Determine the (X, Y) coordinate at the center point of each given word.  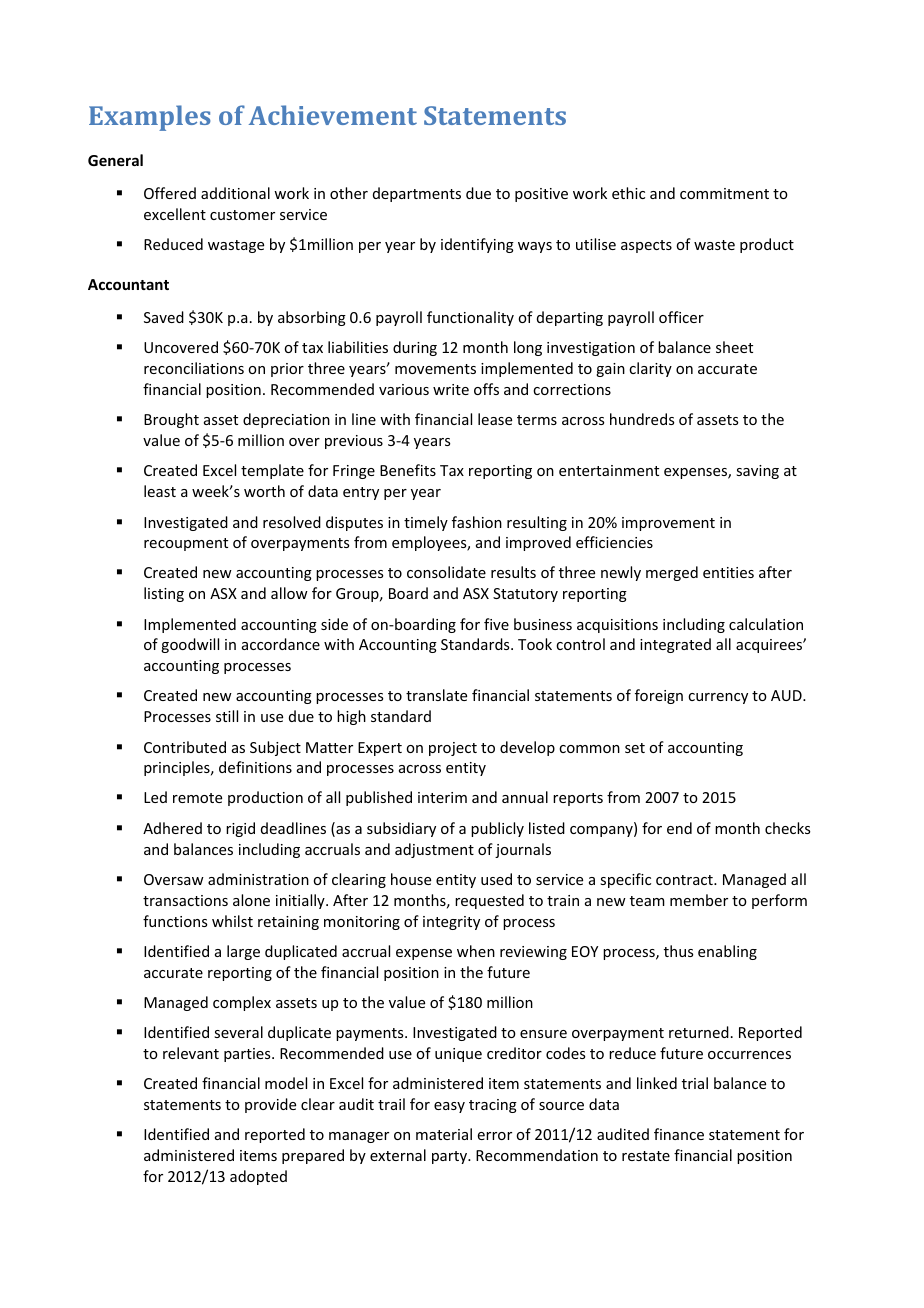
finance (679, 1134)
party (451, 1157)
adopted (258, 1177)
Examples (150, 118)
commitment (724, 193)
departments (417, 194)
